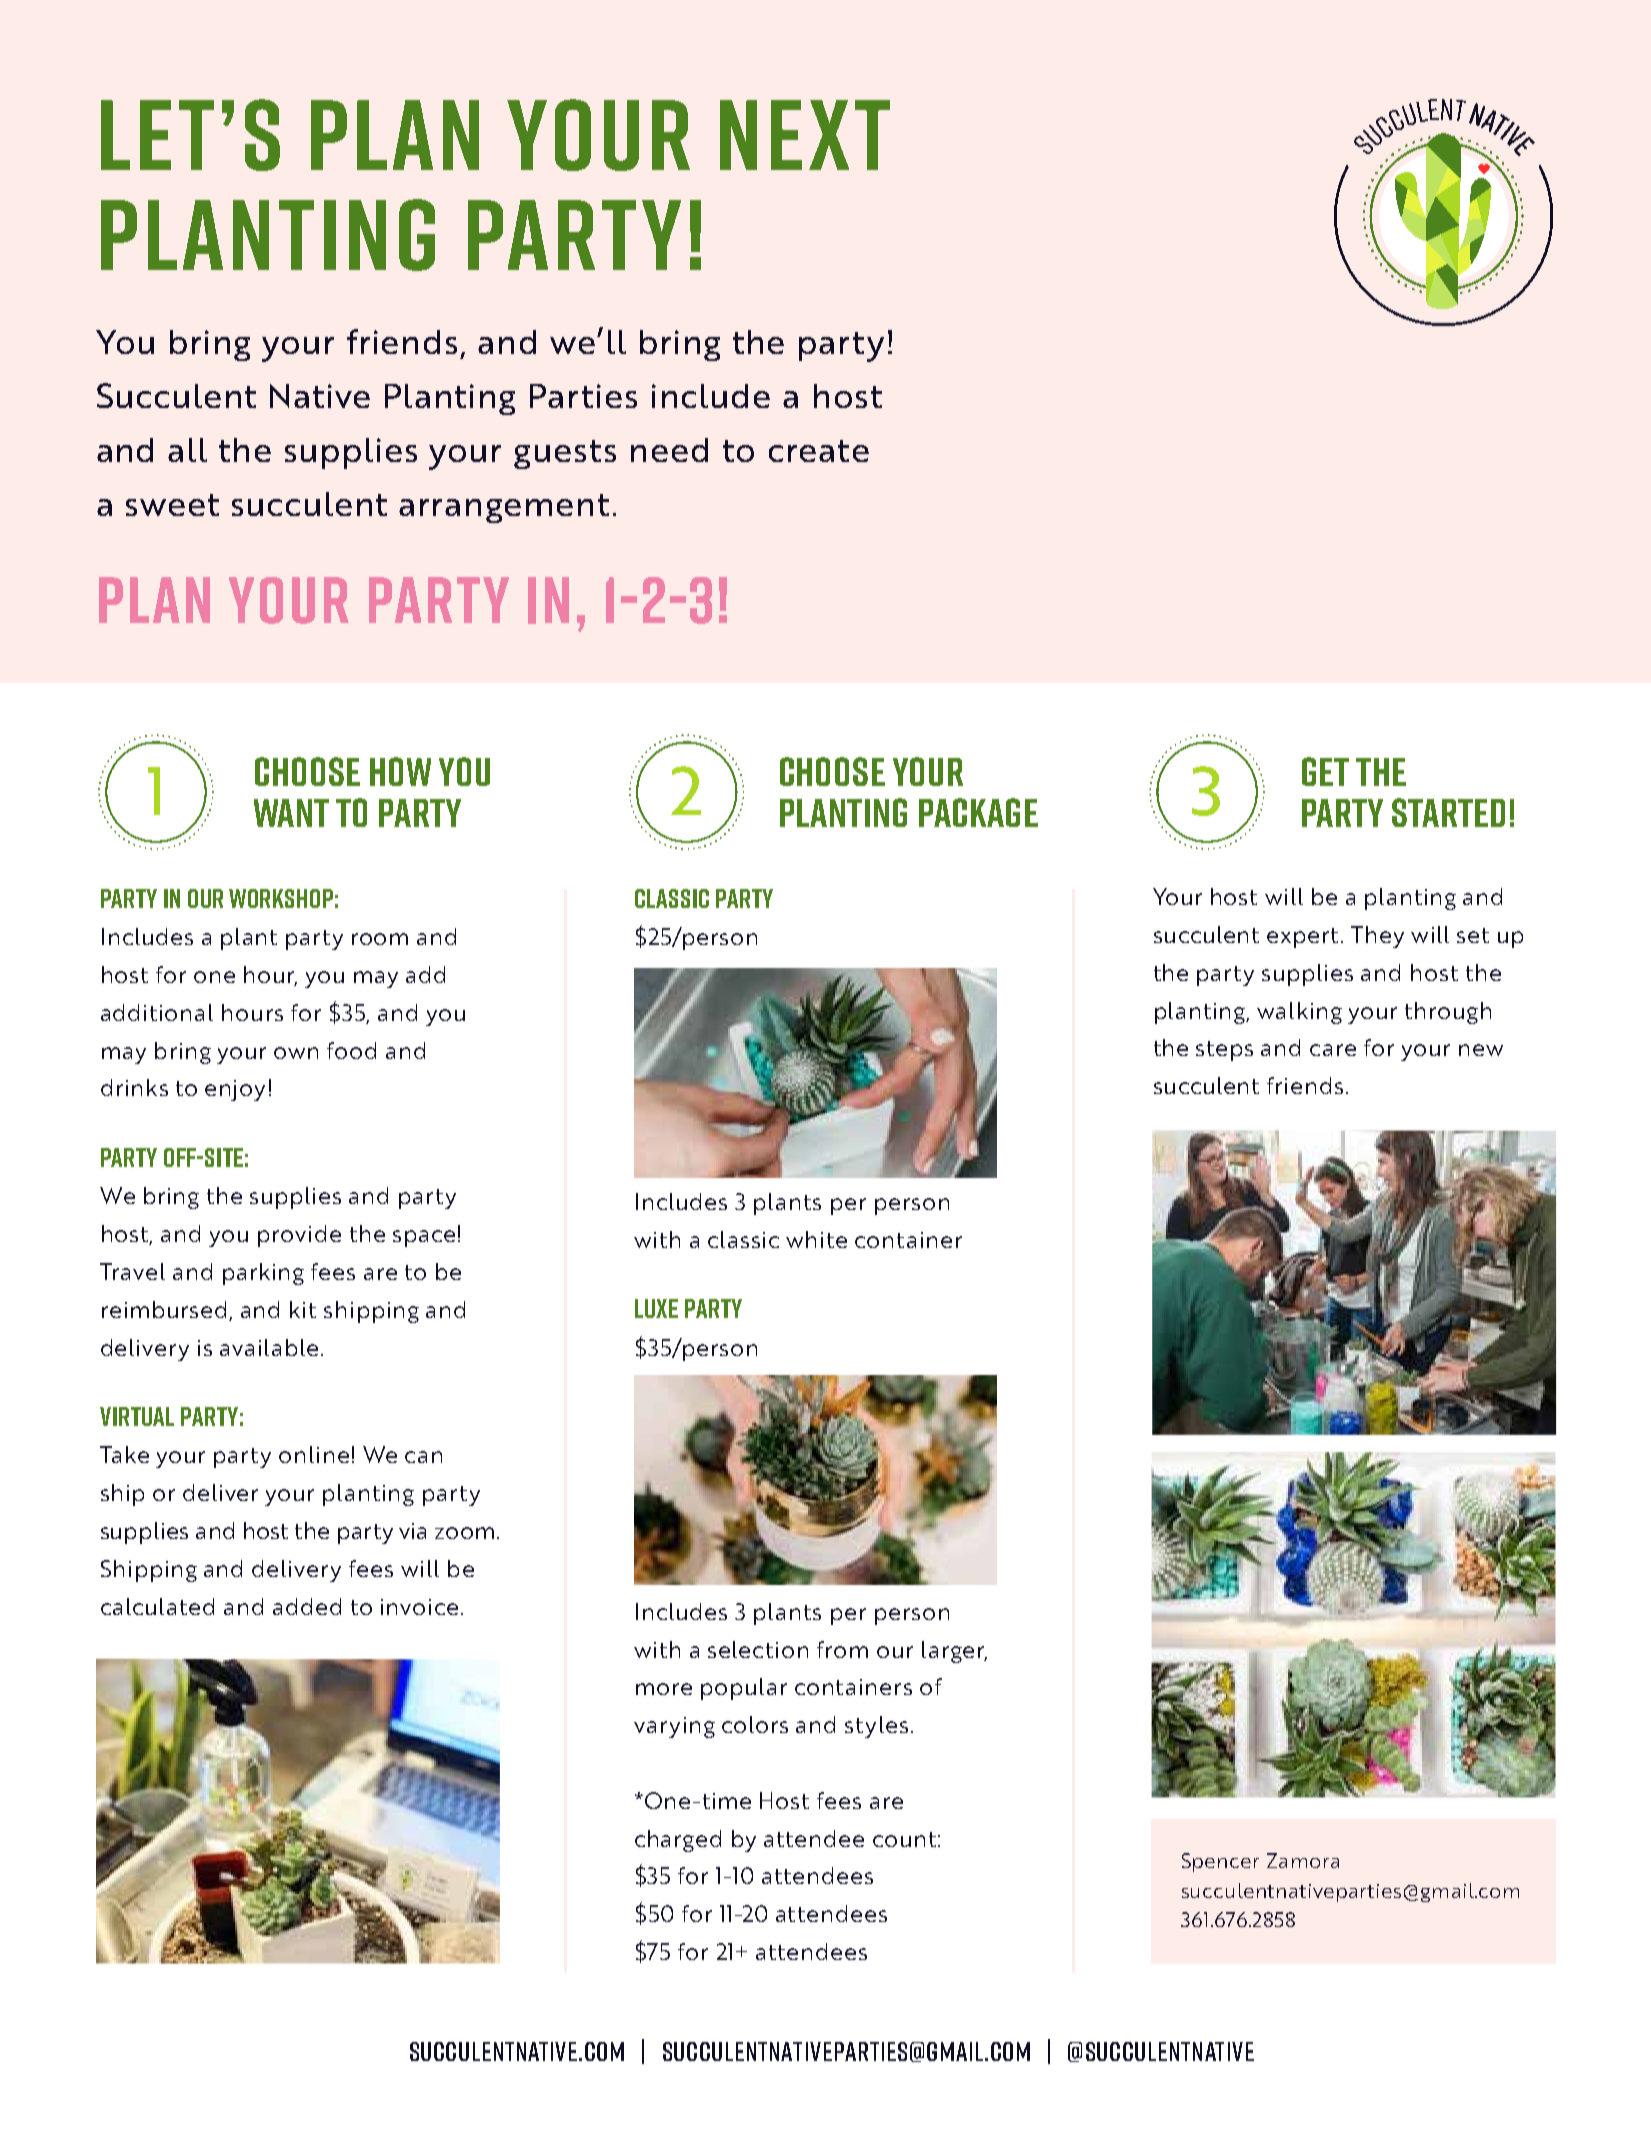  I want to click on larger, so click(954, 1652).
